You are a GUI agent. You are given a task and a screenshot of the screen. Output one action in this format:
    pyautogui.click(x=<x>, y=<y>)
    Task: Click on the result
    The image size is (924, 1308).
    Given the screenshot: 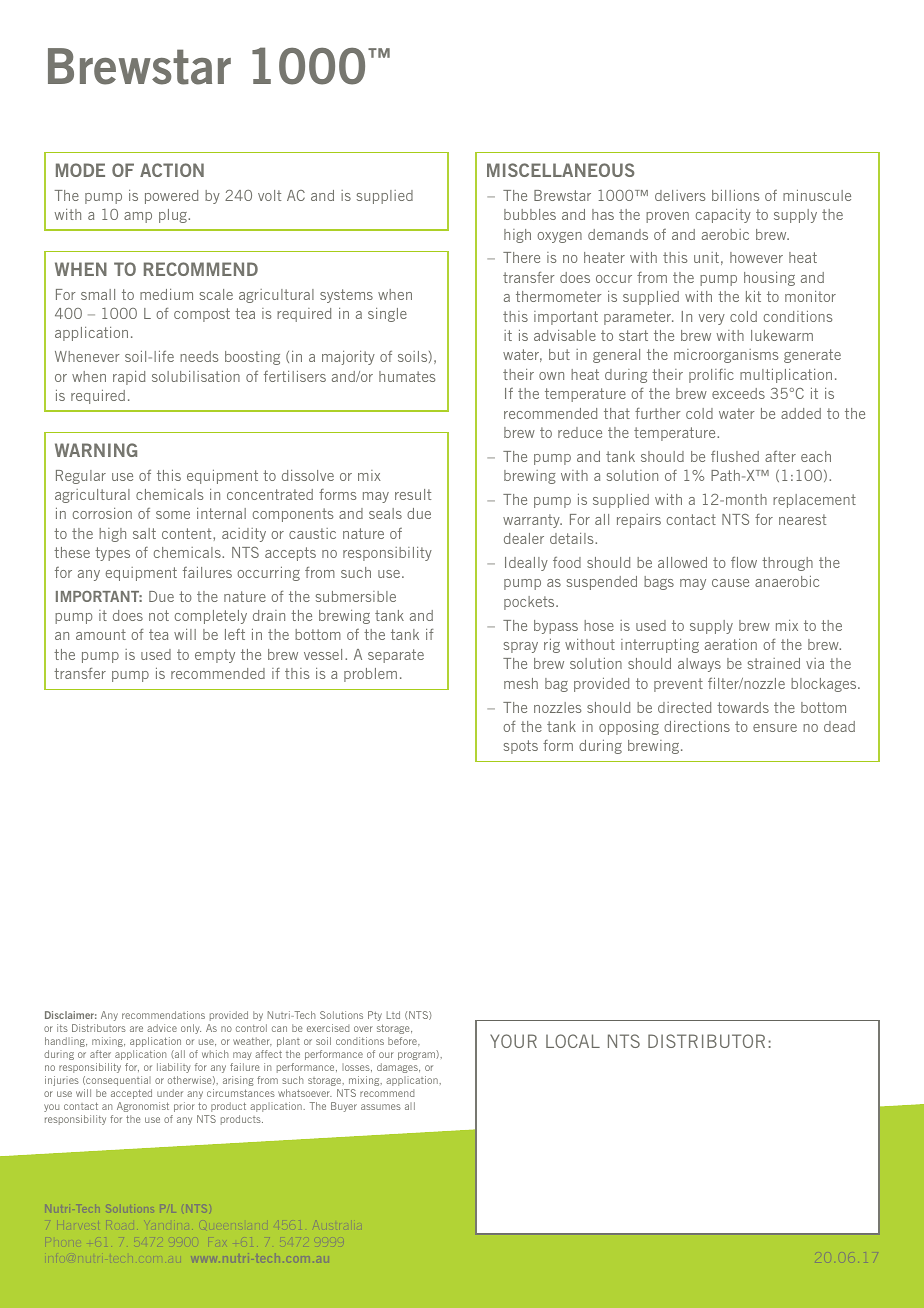 What is the action you would take?
    pyautogui.click(x=413, y=494)
